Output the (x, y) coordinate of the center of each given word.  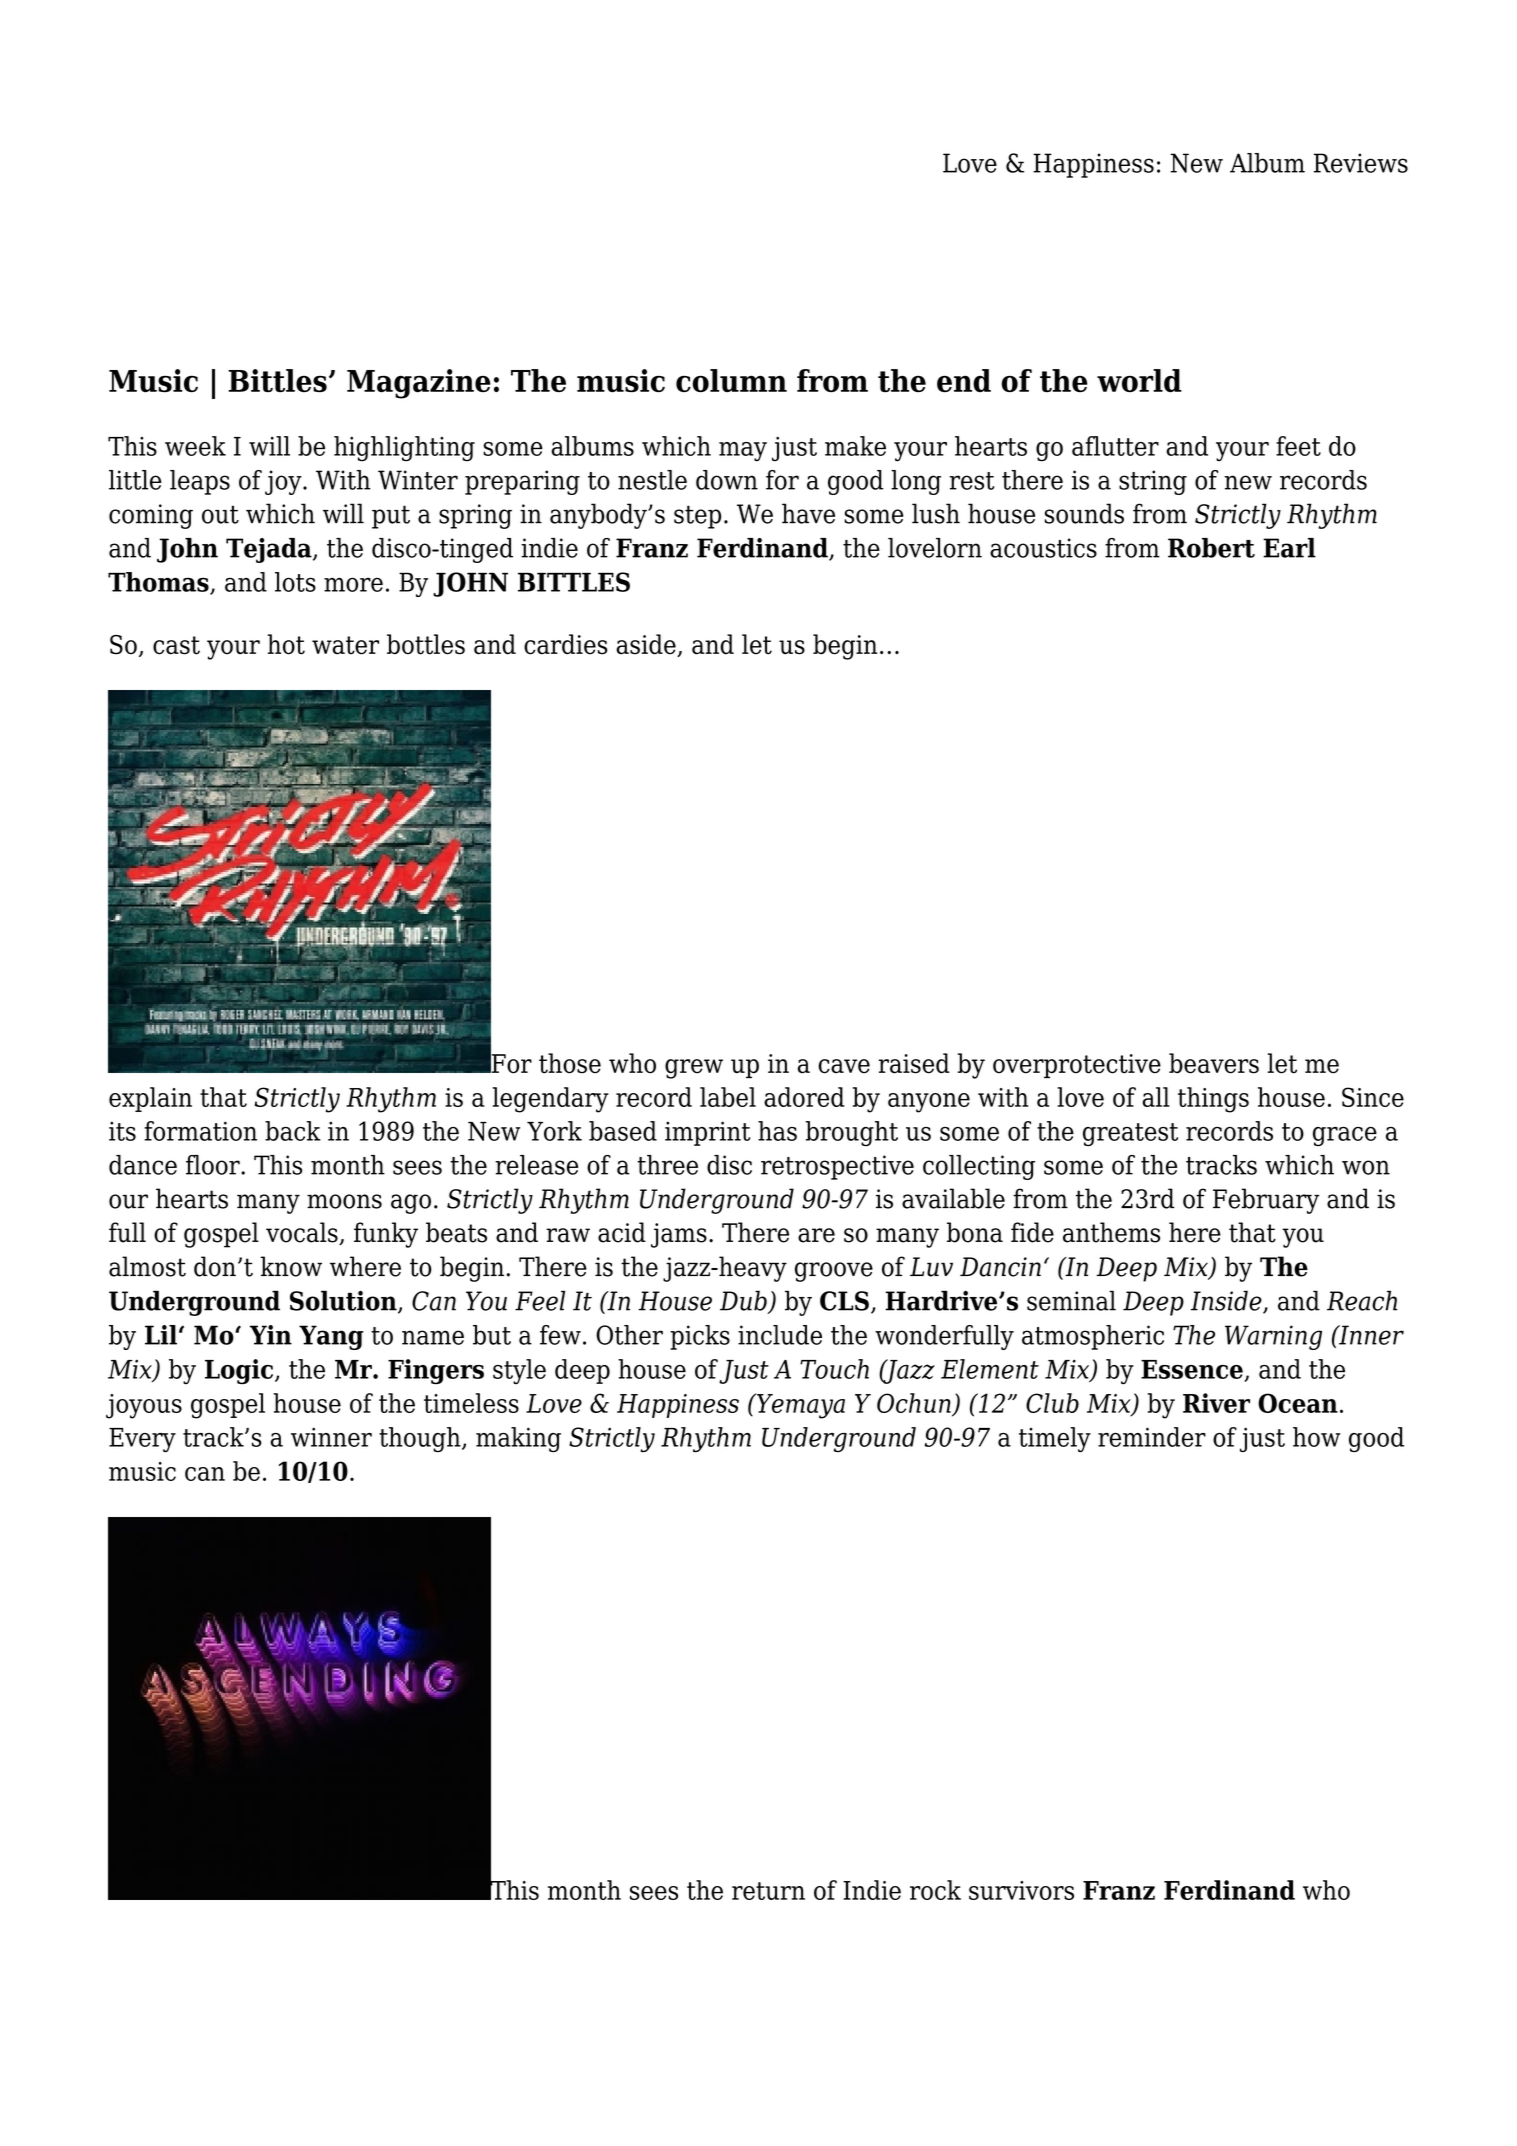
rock (935, 1890)
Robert (1211, 548)
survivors (1021, 1890)
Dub (744, 1301)
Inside (1227, 1301)
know (291, 1266)
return (768, 1891)
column (731, 380)
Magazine (419, 384)
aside (647, 645)
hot (286, 644)
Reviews (1361, 163)
